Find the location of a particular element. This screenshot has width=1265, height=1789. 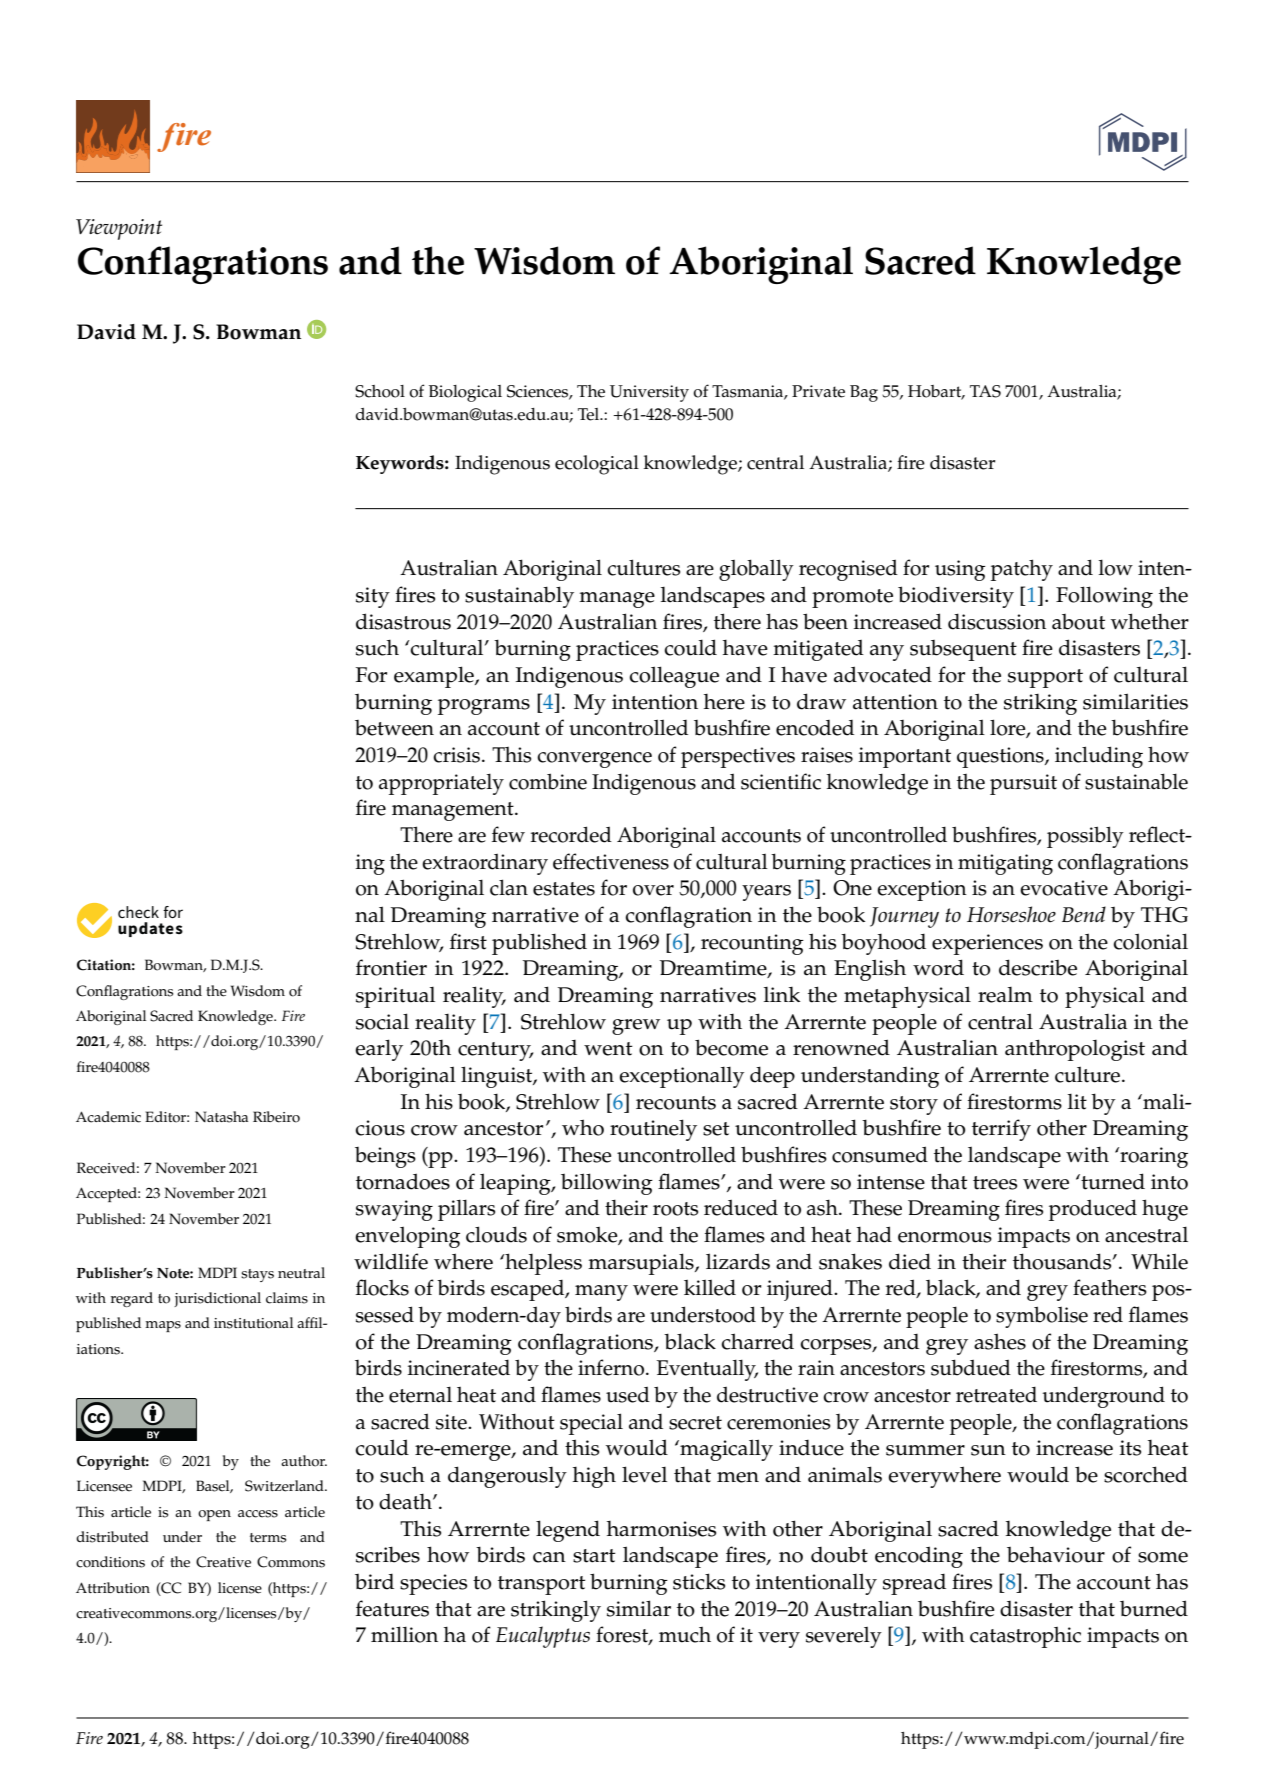

Bag is located at coordinates (864, 393).
